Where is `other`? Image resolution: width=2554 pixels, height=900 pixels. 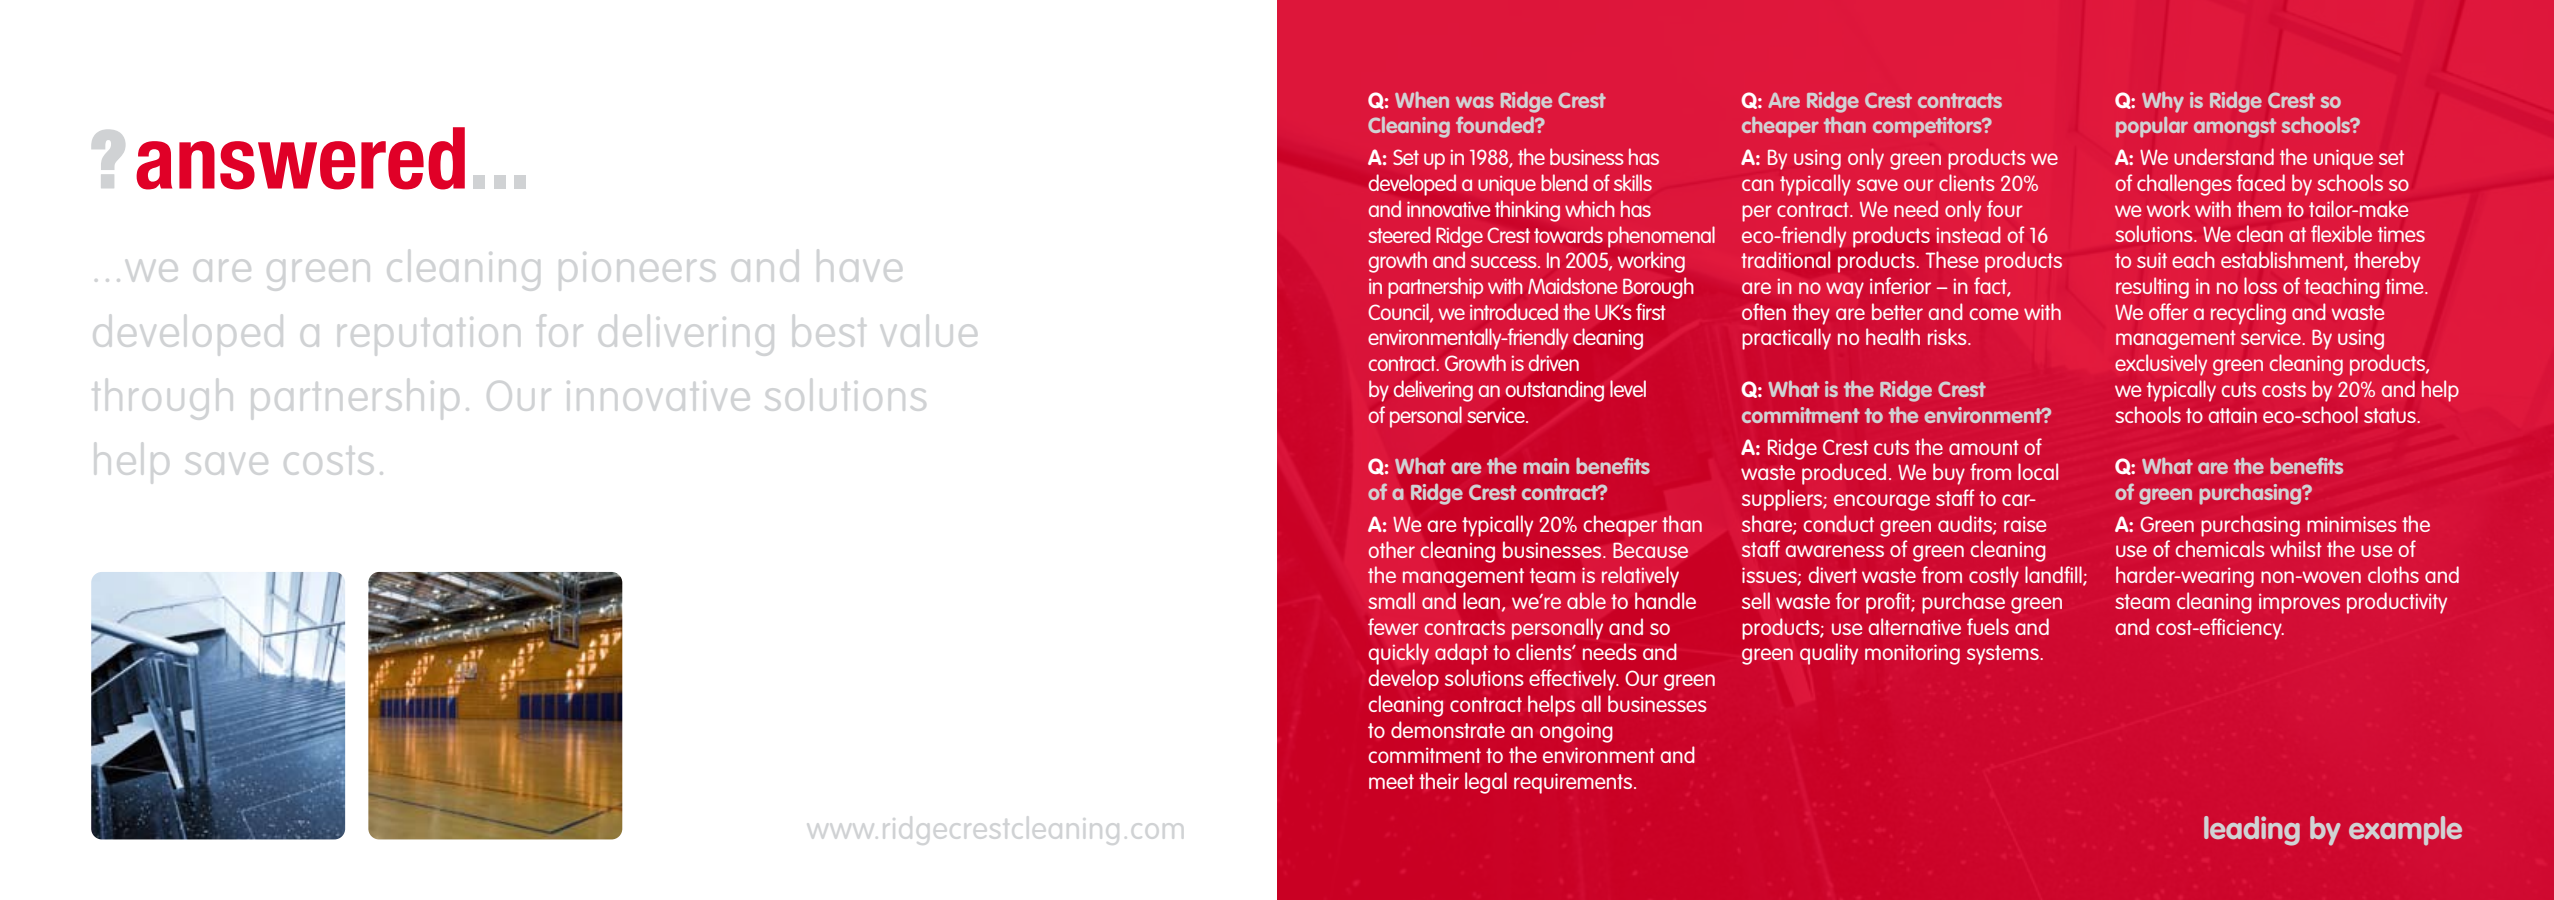
other is located at coordinates (1392, 549).
